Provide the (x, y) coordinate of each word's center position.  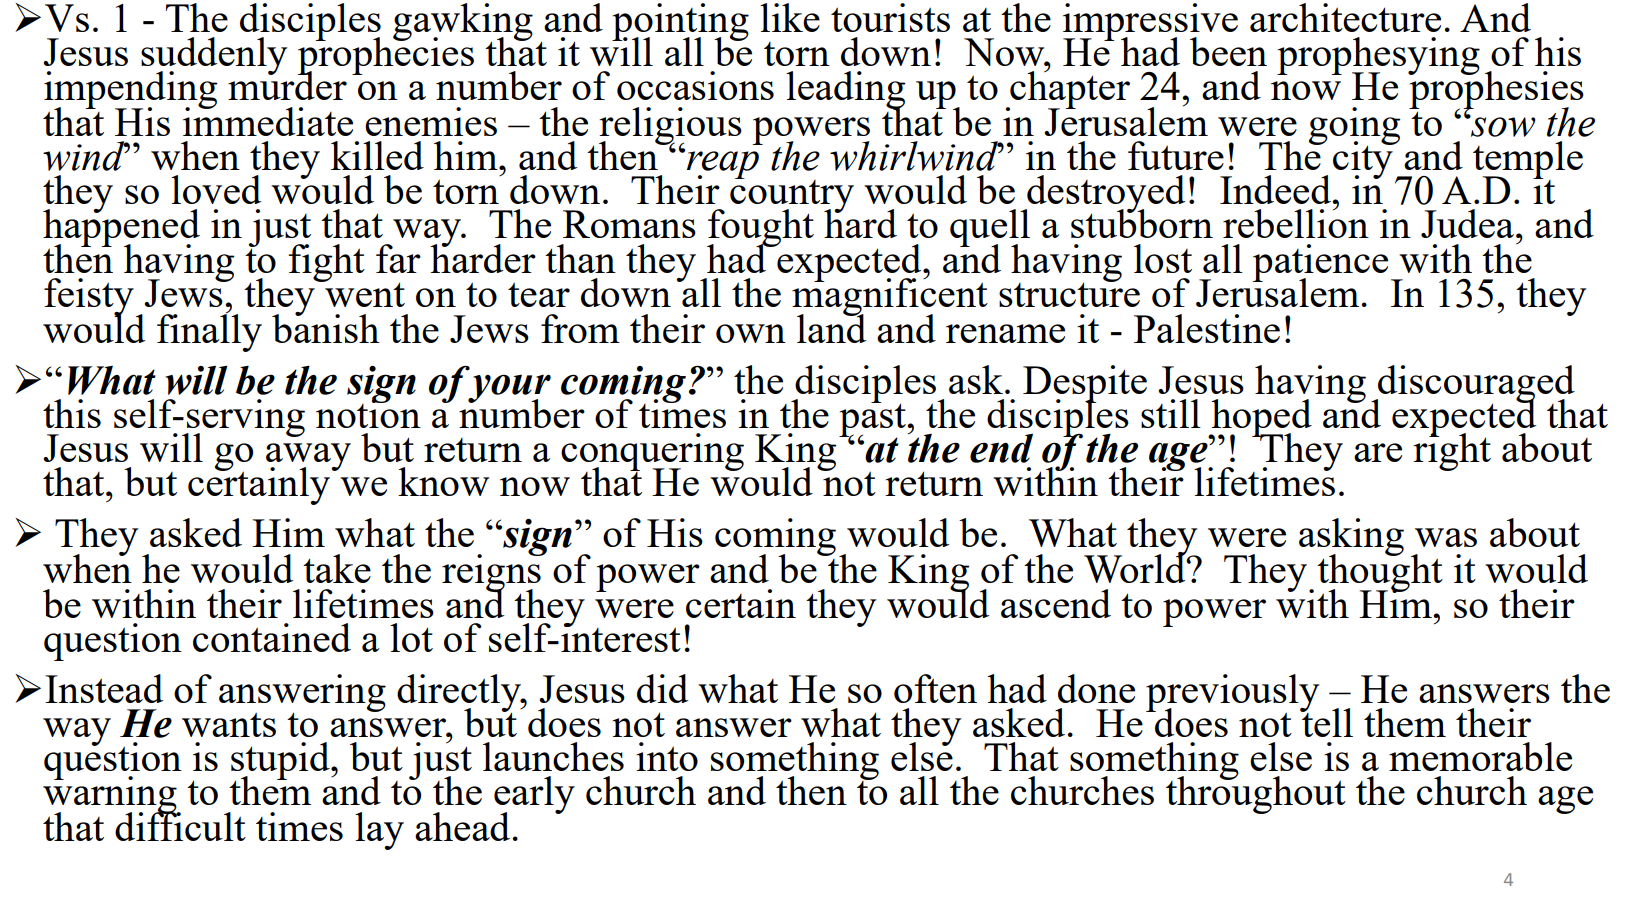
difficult (180, 825)
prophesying (1378, 57)
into (667, 756)
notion (368, 412)
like (790, 17)
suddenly (214, 57)
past (873, 420)
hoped (1260, 419)
